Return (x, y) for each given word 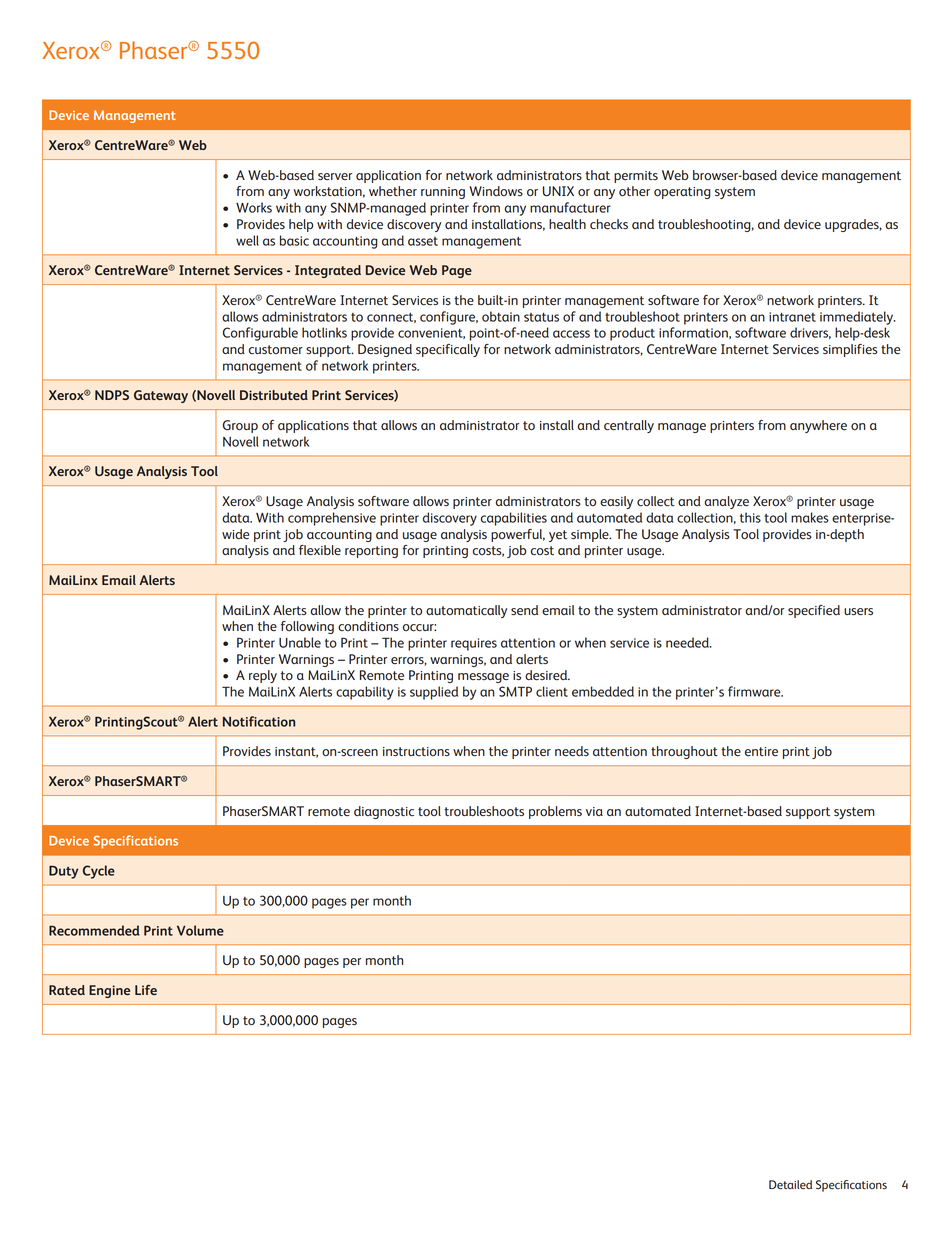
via (594, 811)
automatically (466, 611)
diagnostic (384, 812)
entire (761, 752)
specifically (448, 350)
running (443, 193)
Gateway (161, 396)
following (307, 627)
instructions (416, 751)
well (247, 240)
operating (682, 193)
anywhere (818, 426)
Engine (109, 991)
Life (146, 990)
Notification (259, 721)
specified (814, 611)
